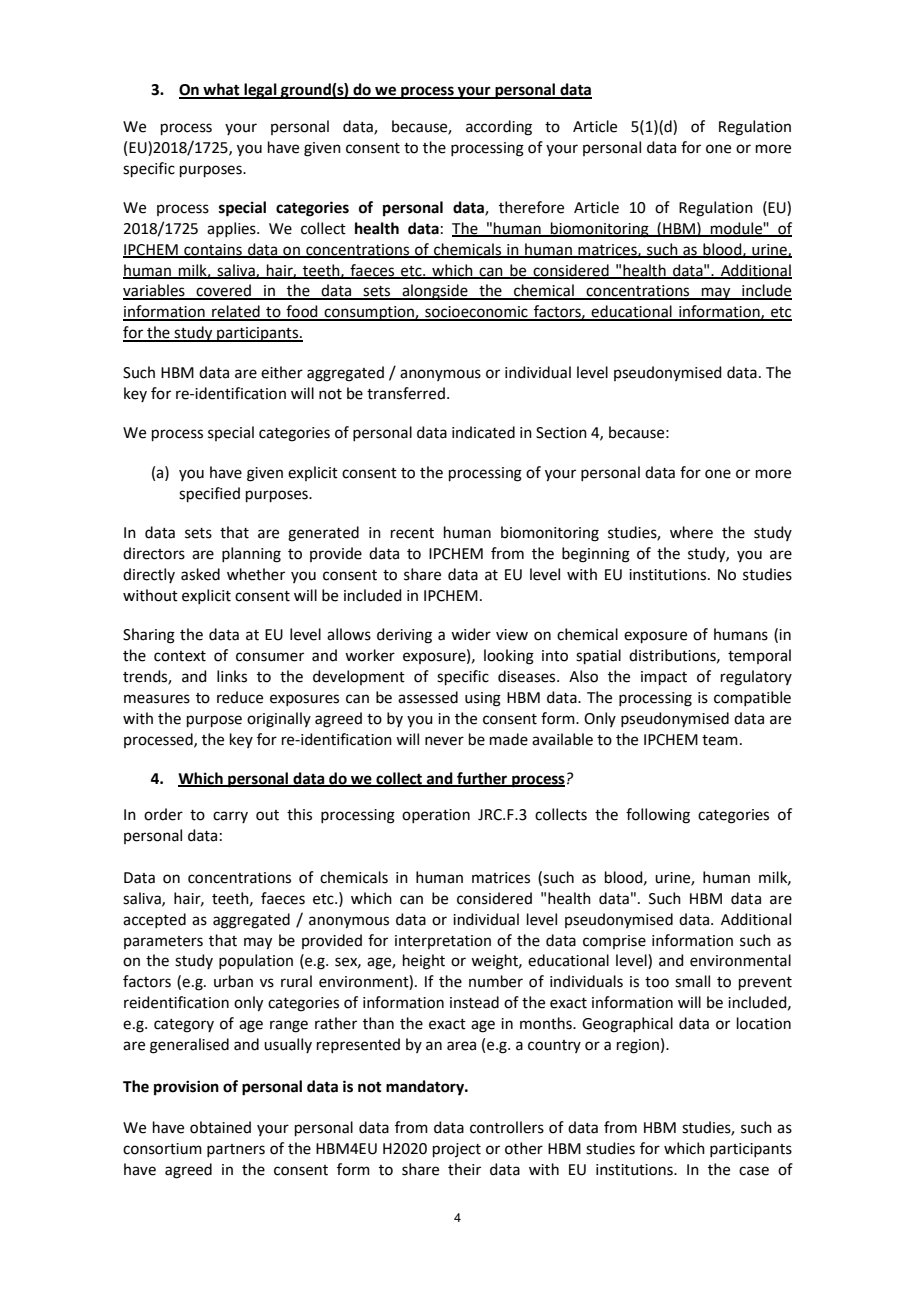 The width and height of the screenshot is (924, 1308). What do you see at coordinates (220, 1127) in the screenshot?
I see `obtained` at bounding box center [220, 1127].
